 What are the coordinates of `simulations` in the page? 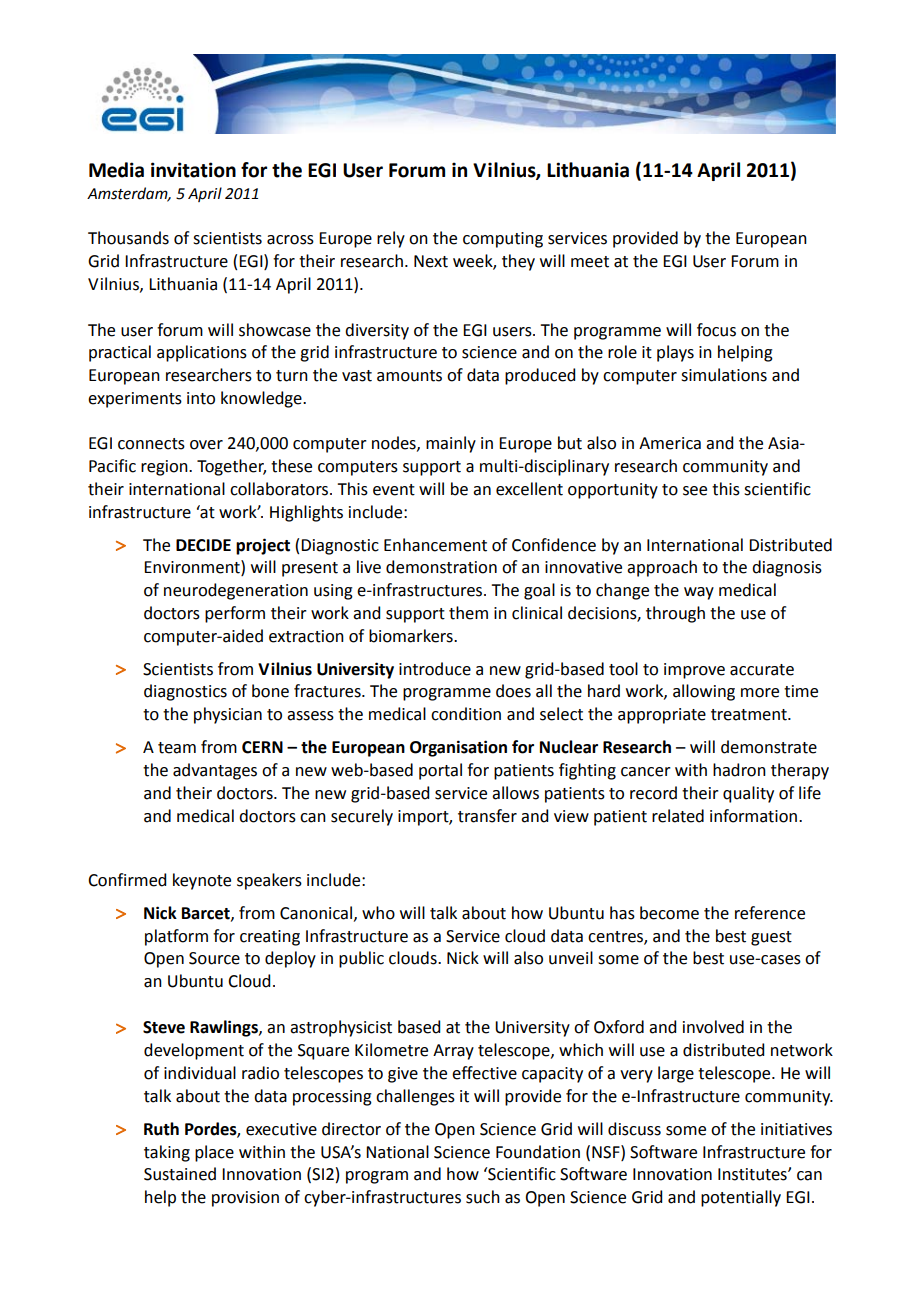 It's located at (724, 375).
